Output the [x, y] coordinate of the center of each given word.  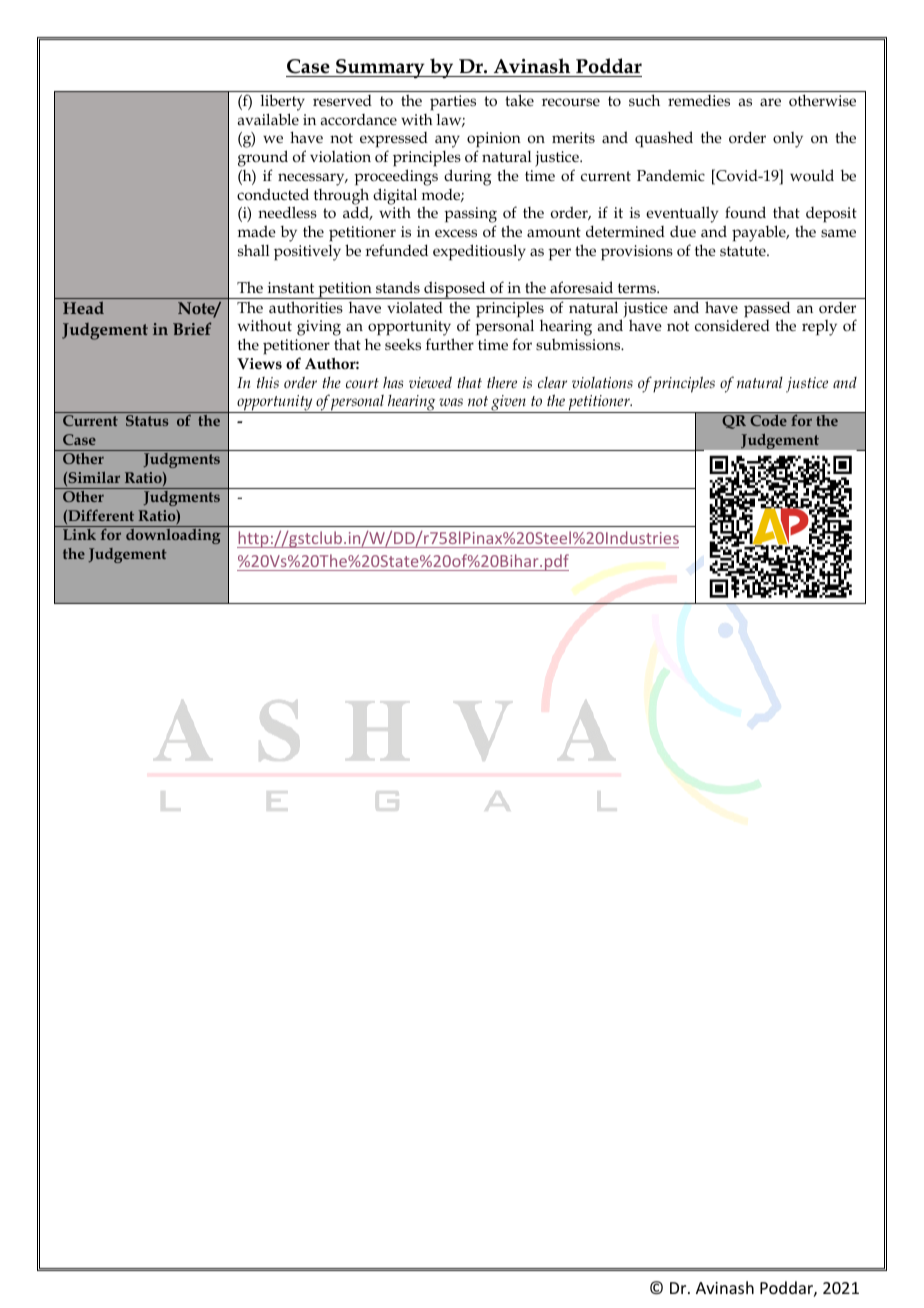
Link [79, 534]
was [451, 402]
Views [259, 364]
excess [456, 233]
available [268, 119]
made [257, 231]
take [519, 100]
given [508, 404]
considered [732, 325]
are [770, 102]
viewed [430, 382]
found [745, 212]
